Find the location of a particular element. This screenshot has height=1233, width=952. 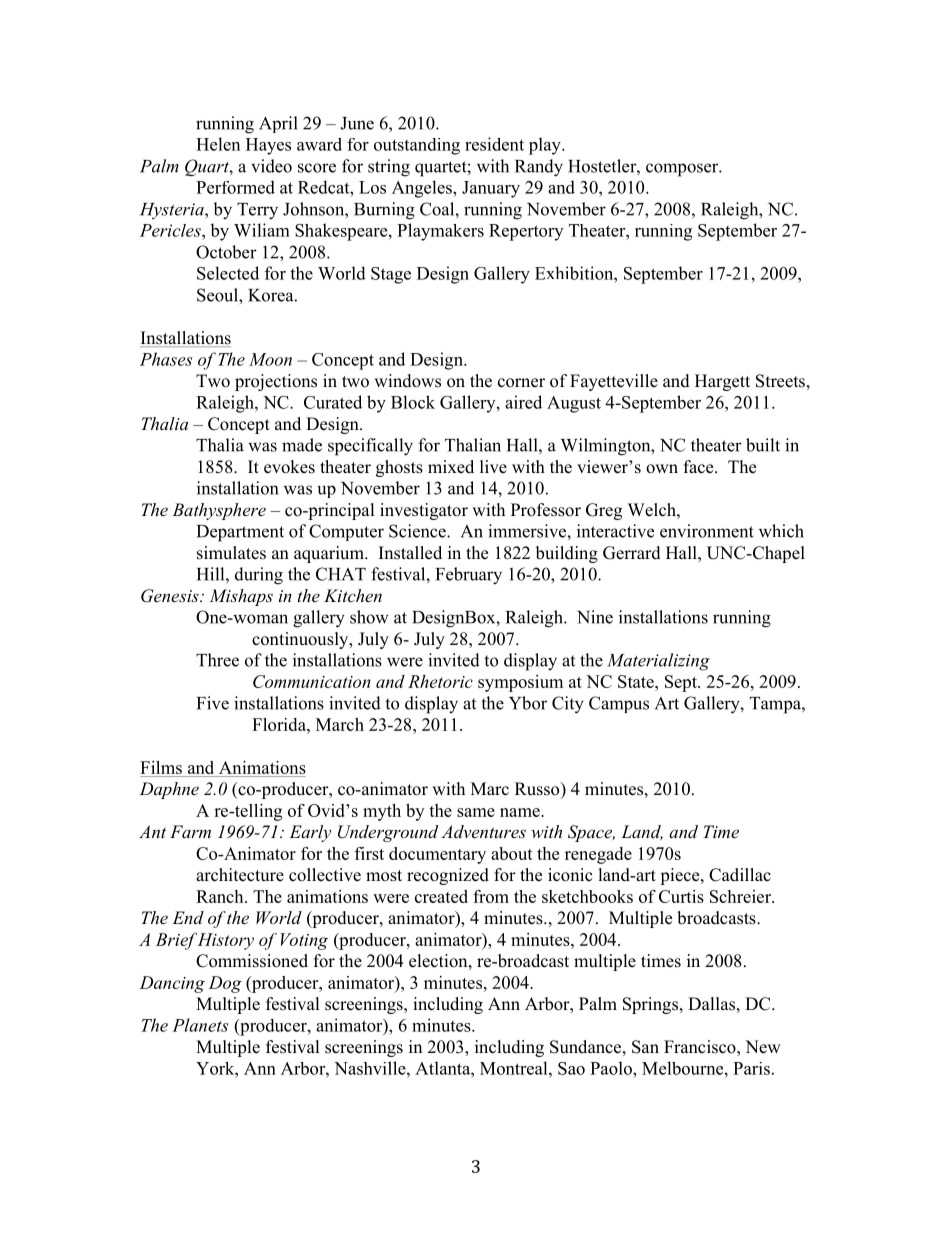

Moon is located at coordinates (270, 359).
